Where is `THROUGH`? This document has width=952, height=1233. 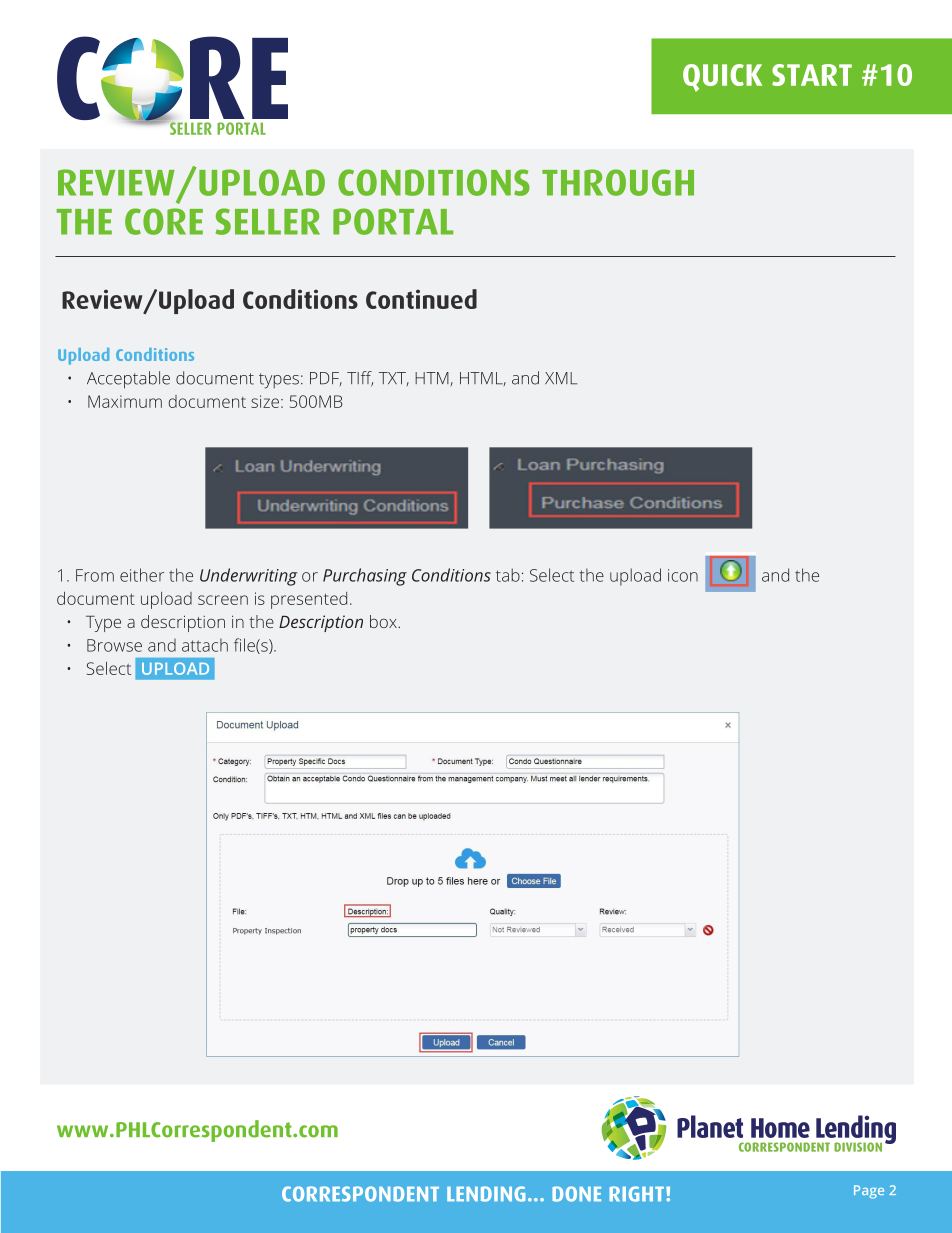 THROUGH is located at coordinates (618, 182).
